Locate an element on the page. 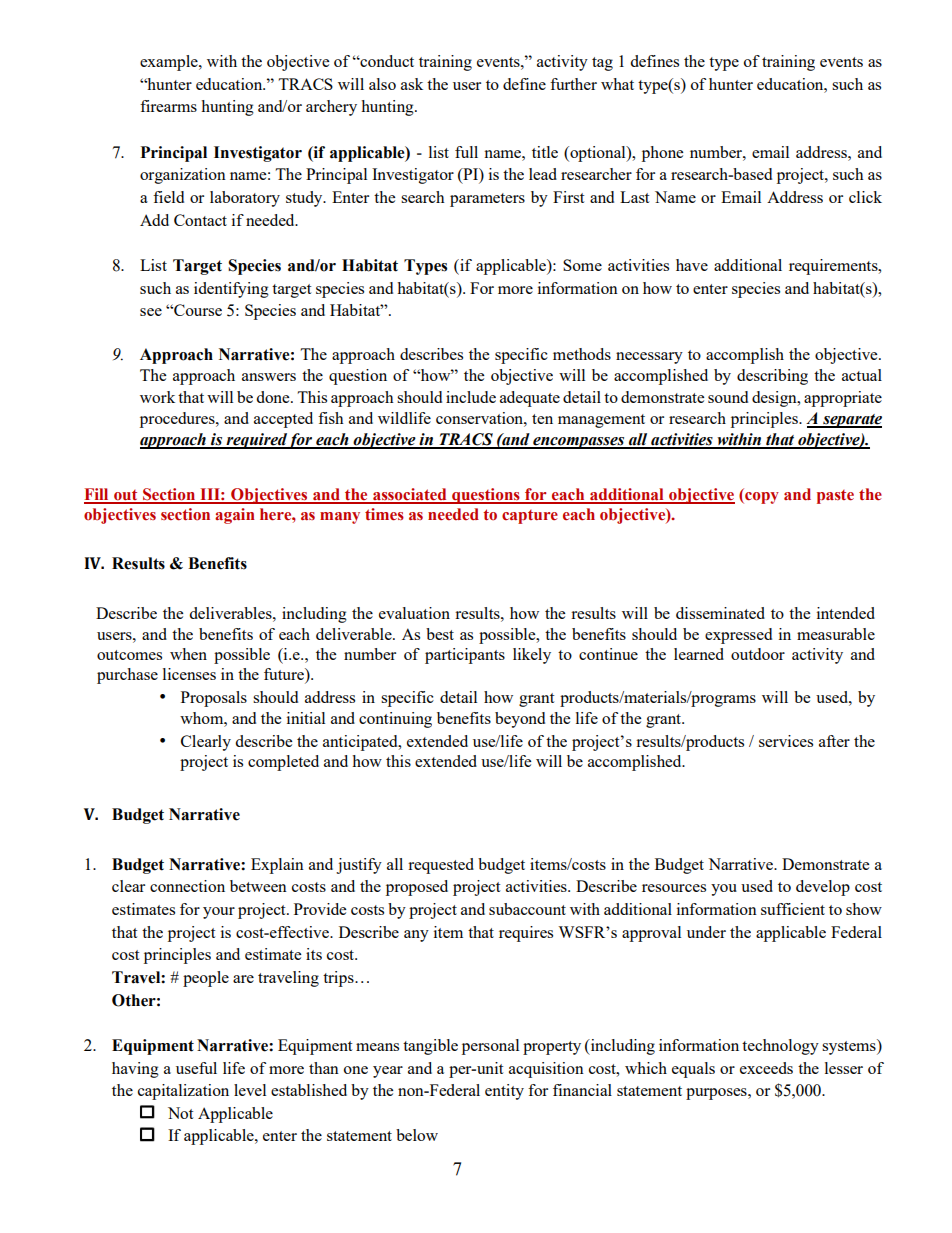 The width and height of the page is (952, 1233). entity is located at coordinates (504, 1092).
